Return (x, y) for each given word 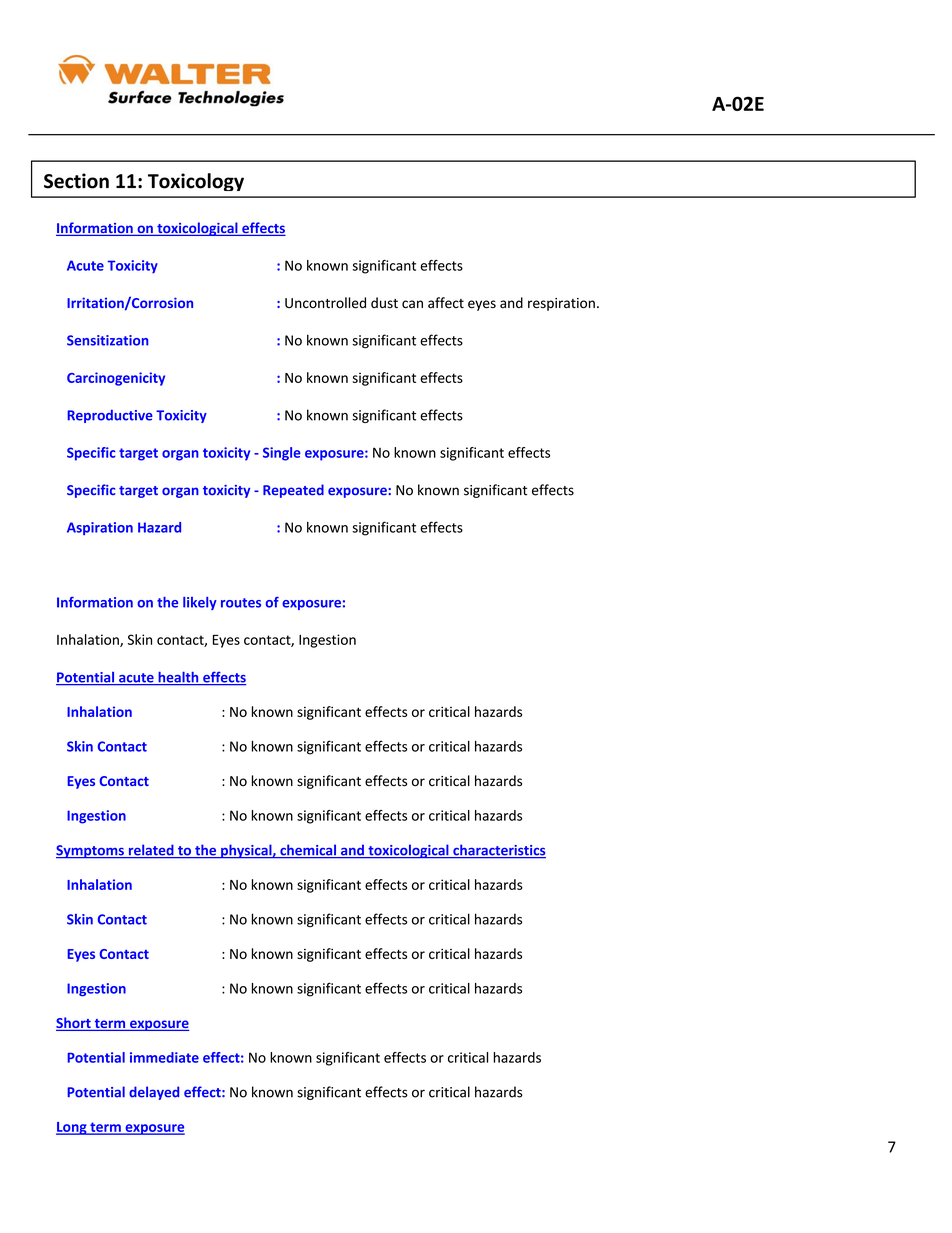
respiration (561, 304)
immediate (164, 1057)
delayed (154, 1093)
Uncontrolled (325, 303)
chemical (308, 851)
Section (76, 181)
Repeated (293, 491)
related (151, 851)
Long (72, 1128)
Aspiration (100, 528)
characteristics (498, 851)
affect (446, 303)
